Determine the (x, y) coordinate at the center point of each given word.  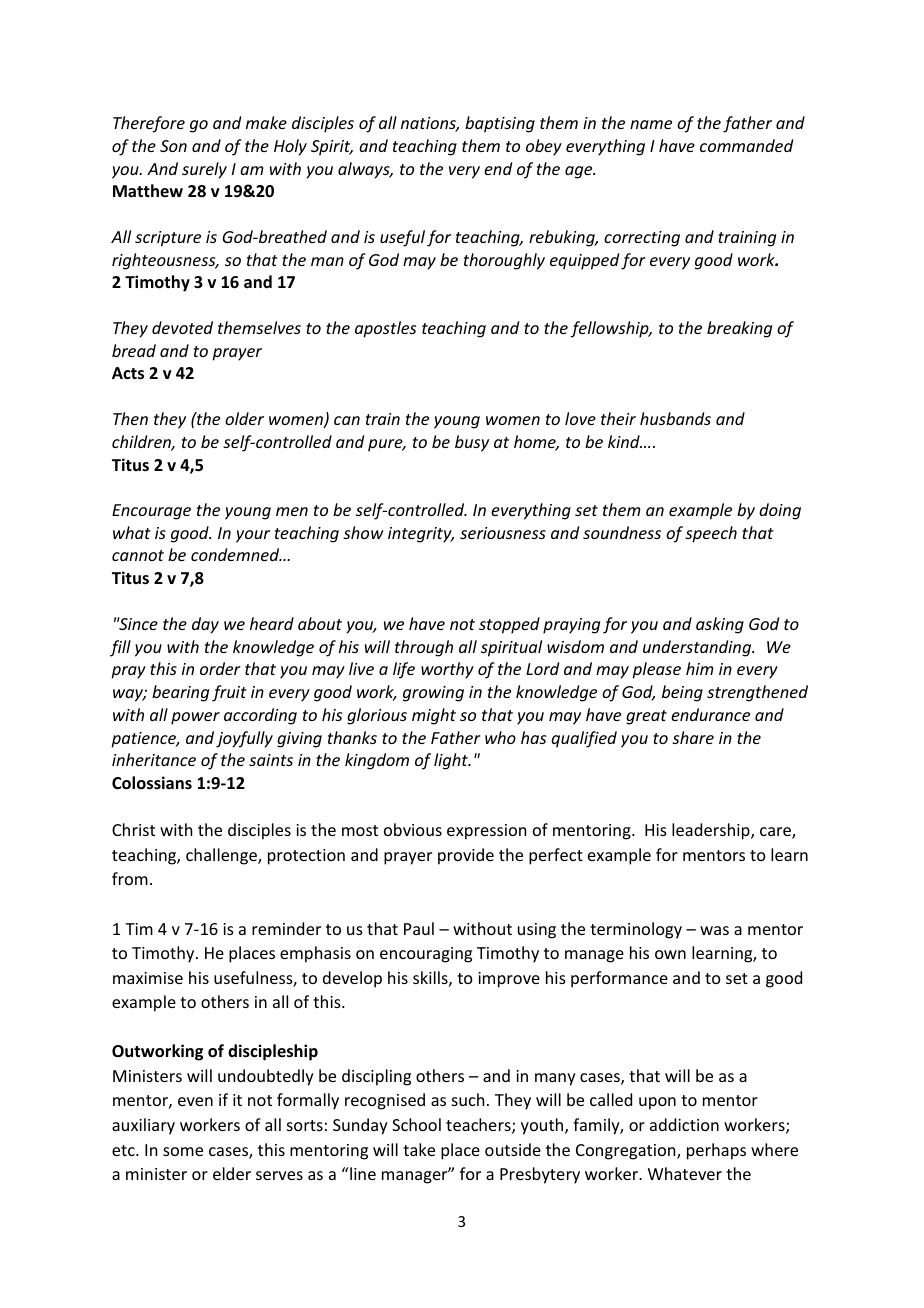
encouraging (426, 955)
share (693, 737)
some (183, 1151)
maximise (148, 978)
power (195, 718)
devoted (182, 327)
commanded (746, 145)
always (365, 170)
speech (711, 534)
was (714, 930)
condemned (236, 554)
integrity (421, 535)
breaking (739, 329)
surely (204, 170)
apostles (385, 329)
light (452, 761)
